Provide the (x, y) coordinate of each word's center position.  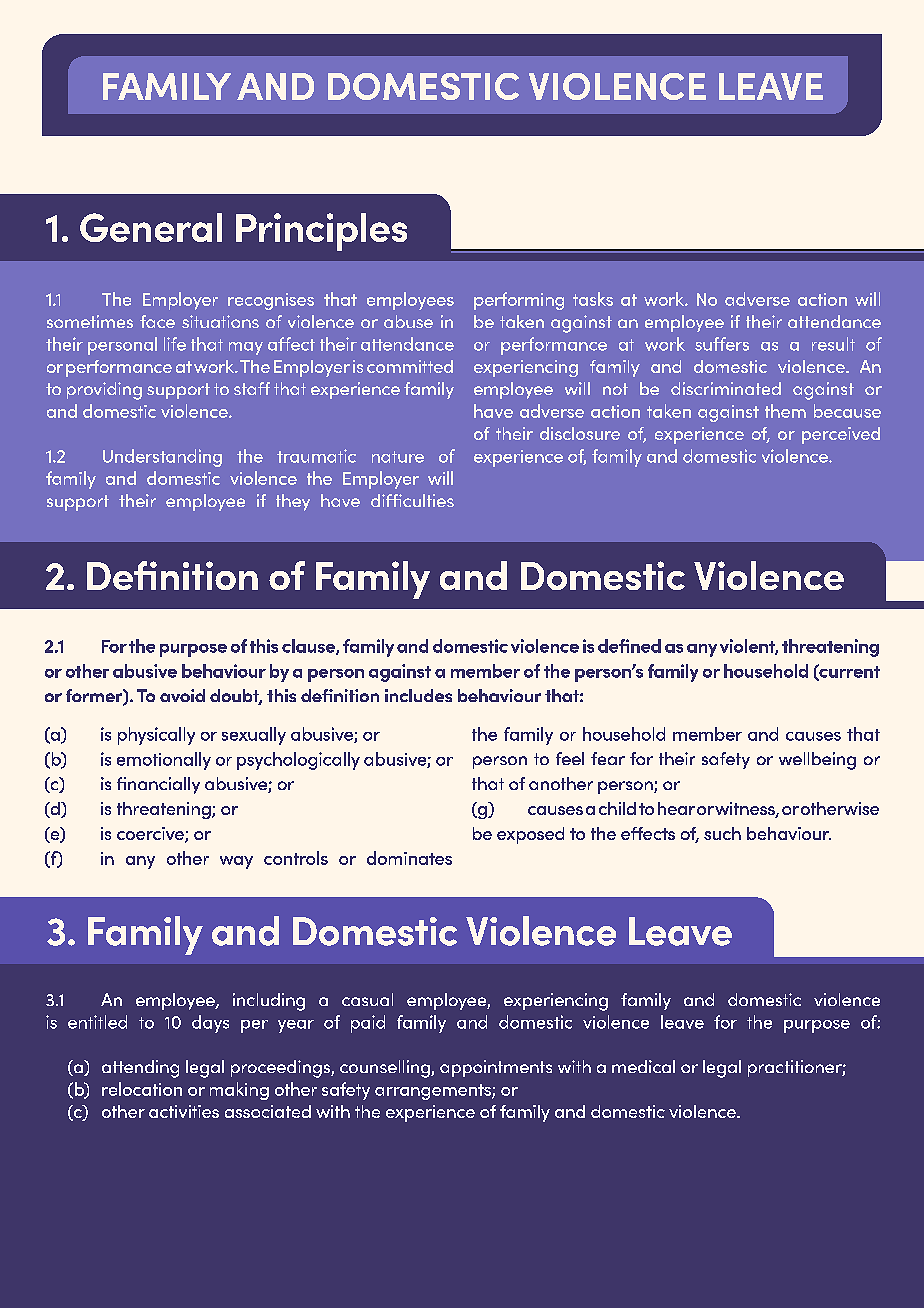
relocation (142, 1089)
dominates (409, 858)
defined (629, 646)
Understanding (162, 458)
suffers (722, 344)
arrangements (434, 1092)
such (722, 833)
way (236, 862)
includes (418, 695)
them (785, 411)
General (151, 227)
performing (519, 301)
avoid (182, 695)
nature (398, 457)
